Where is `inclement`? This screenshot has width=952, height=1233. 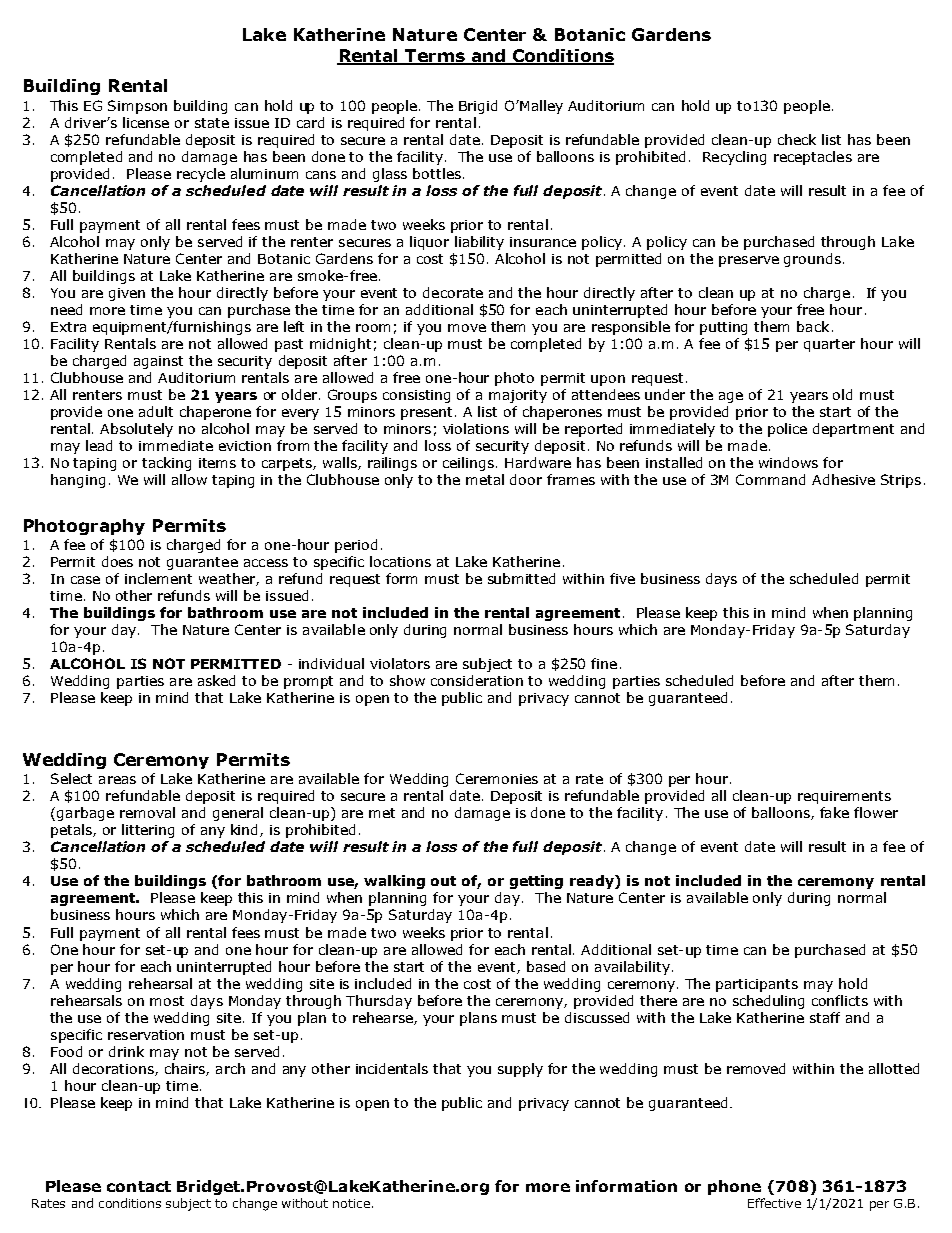
inclement is located at coordinates (158, 578).
